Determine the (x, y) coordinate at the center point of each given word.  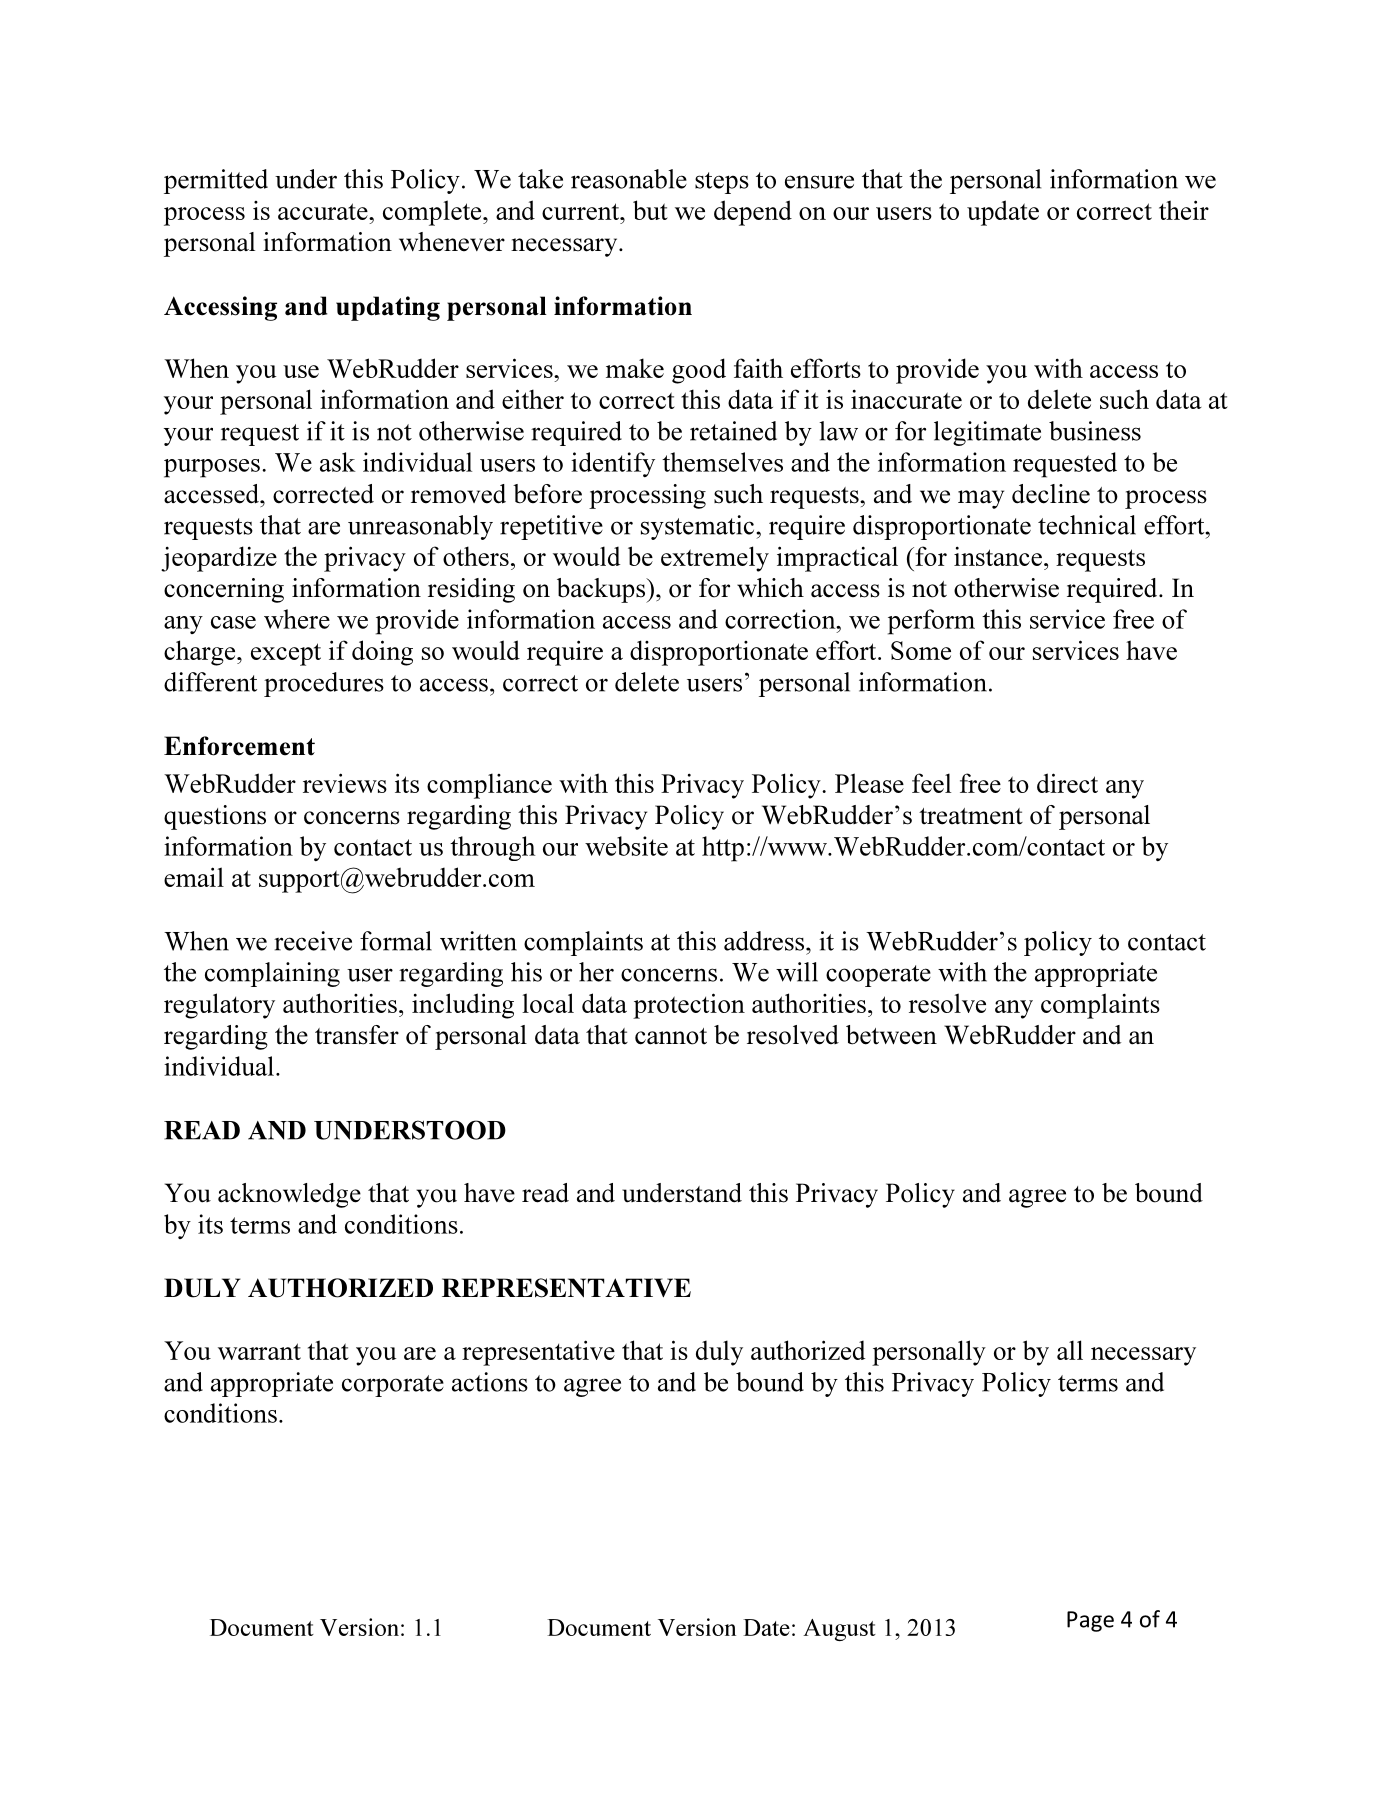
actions (490, 1382)
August (839, 1630)
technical (1087, 525)
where (297, 619)
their (1184, 210)
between (891, 1035)
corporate (393, 1386)
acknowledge (289, 1195)
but (650, 210)
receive (313, 941)
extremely (715, 559)
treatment (971, 816)
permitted (216, 181)
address (765, 941)
